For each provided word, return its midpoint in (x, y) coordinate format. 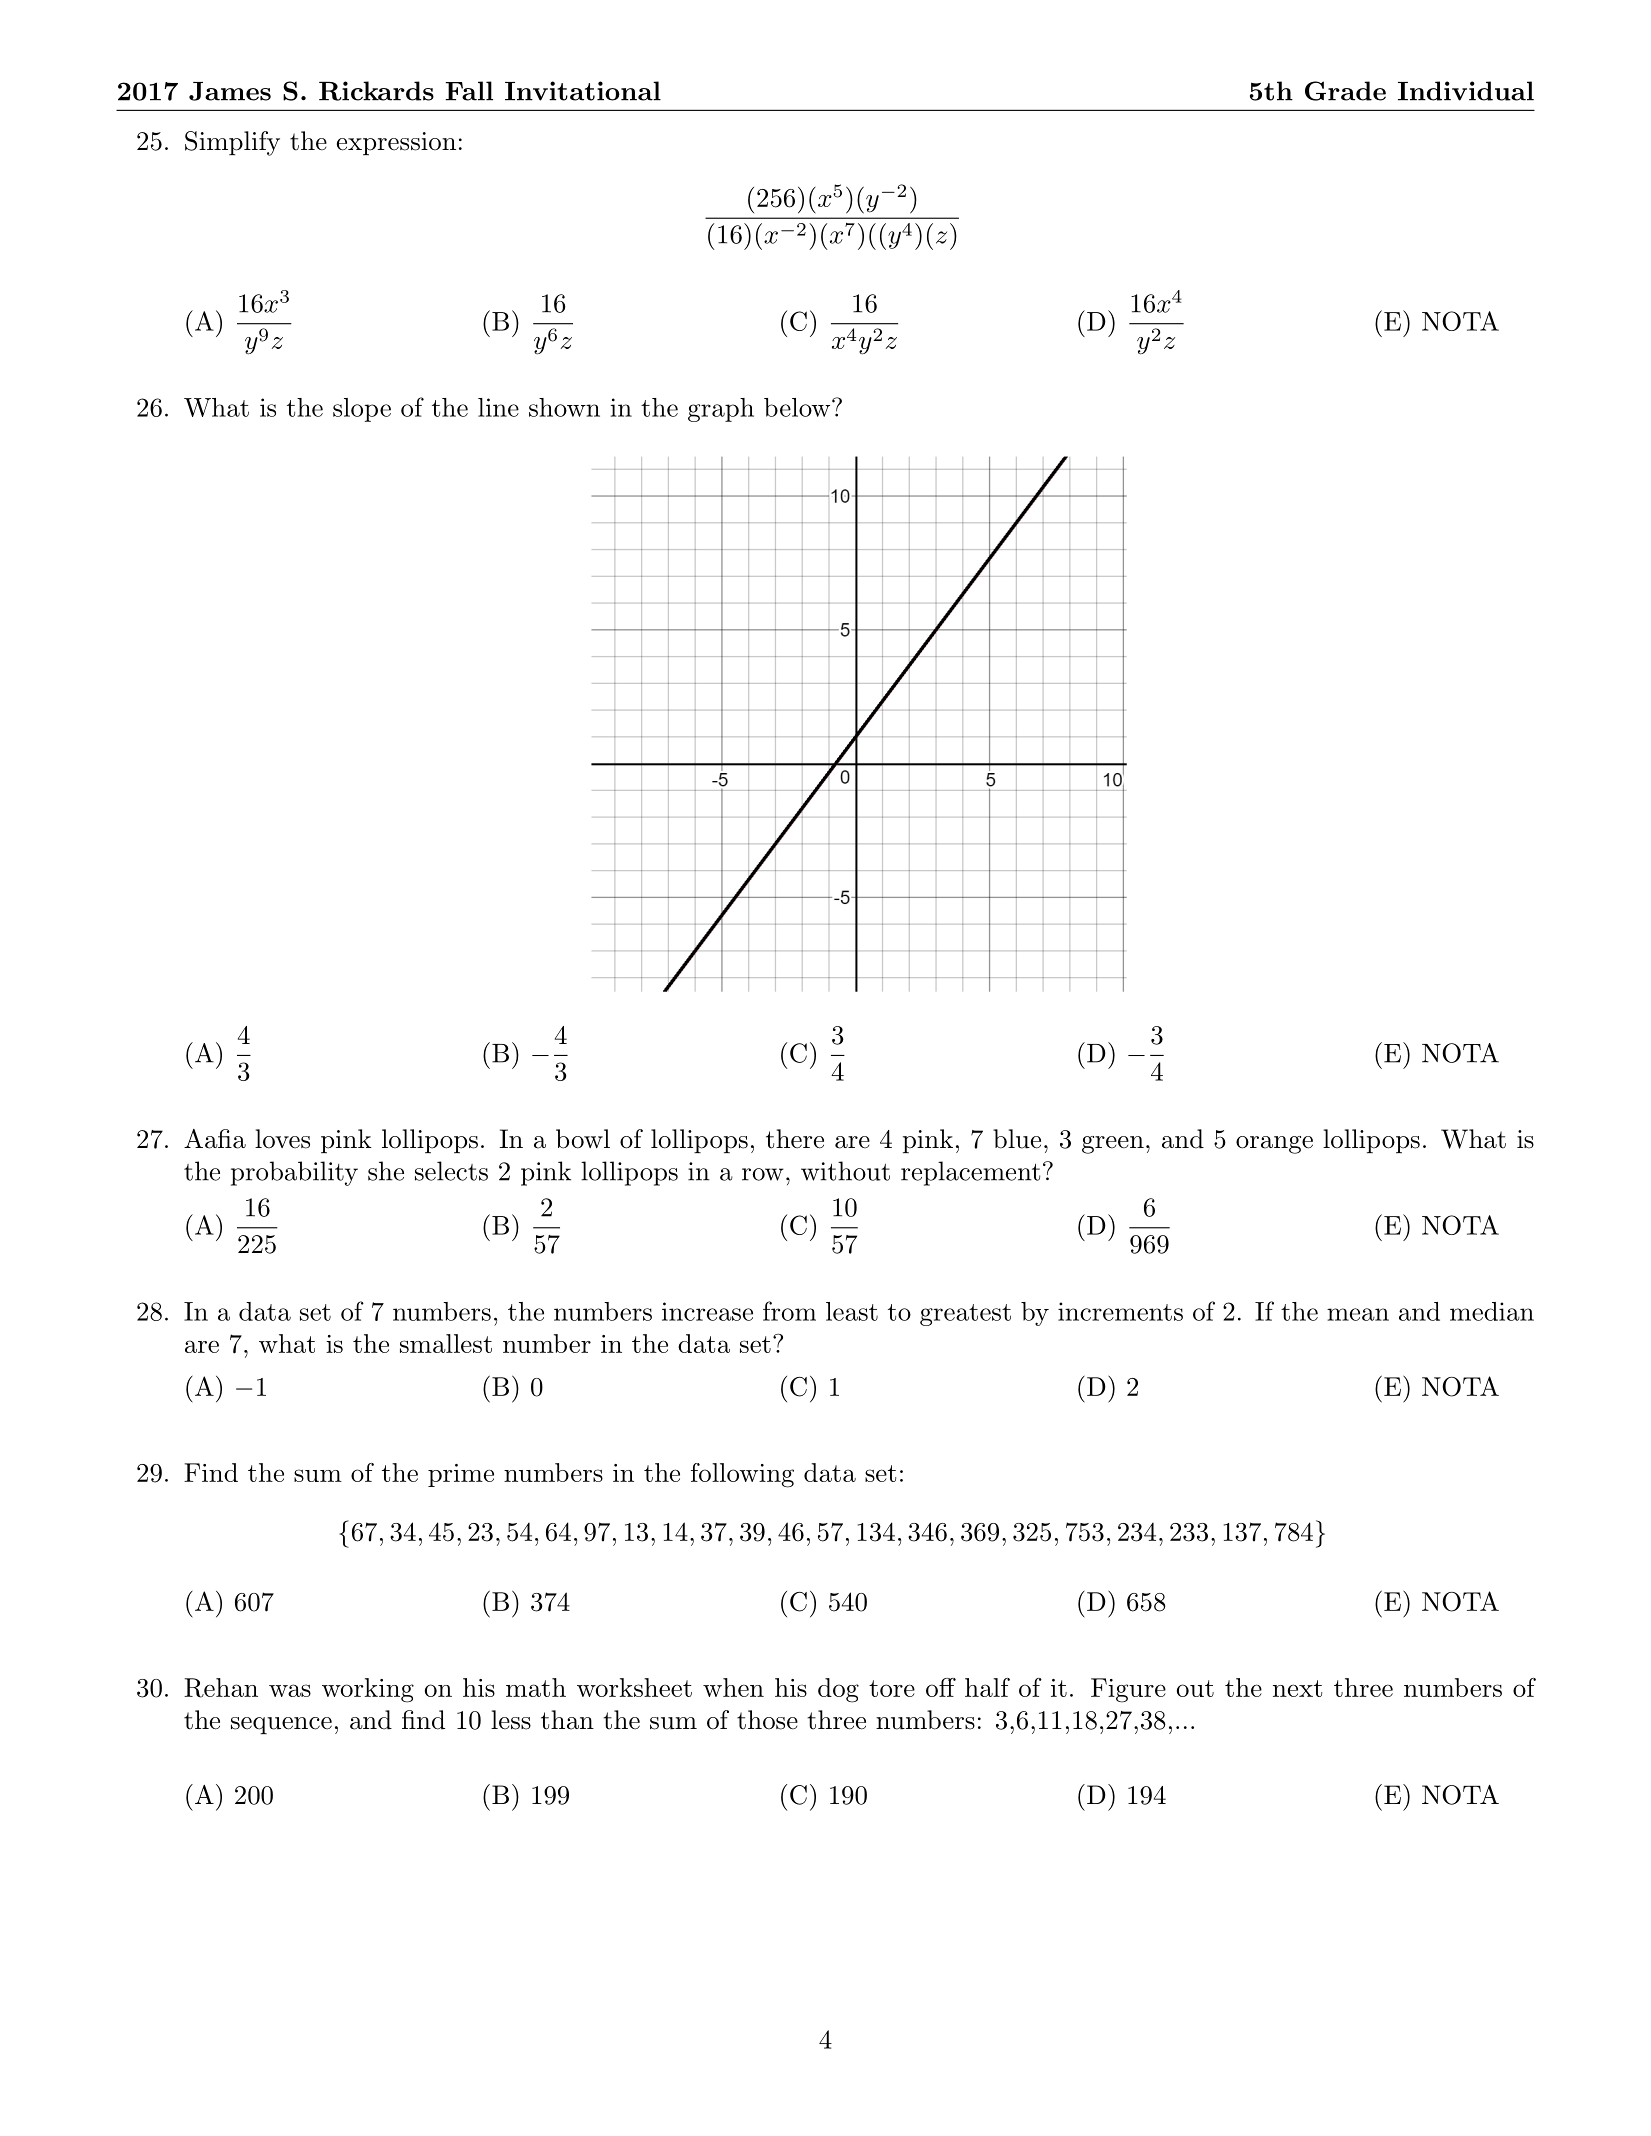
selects (451, 1171)
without (845, 1171)
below (797, 407)
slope (362, 410)
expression (396, 144)
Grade (1345, 91)
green (1113, 1145)
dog (838, 1690)
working (368, 1690)
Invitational (583, 91)
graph (721, 410)
